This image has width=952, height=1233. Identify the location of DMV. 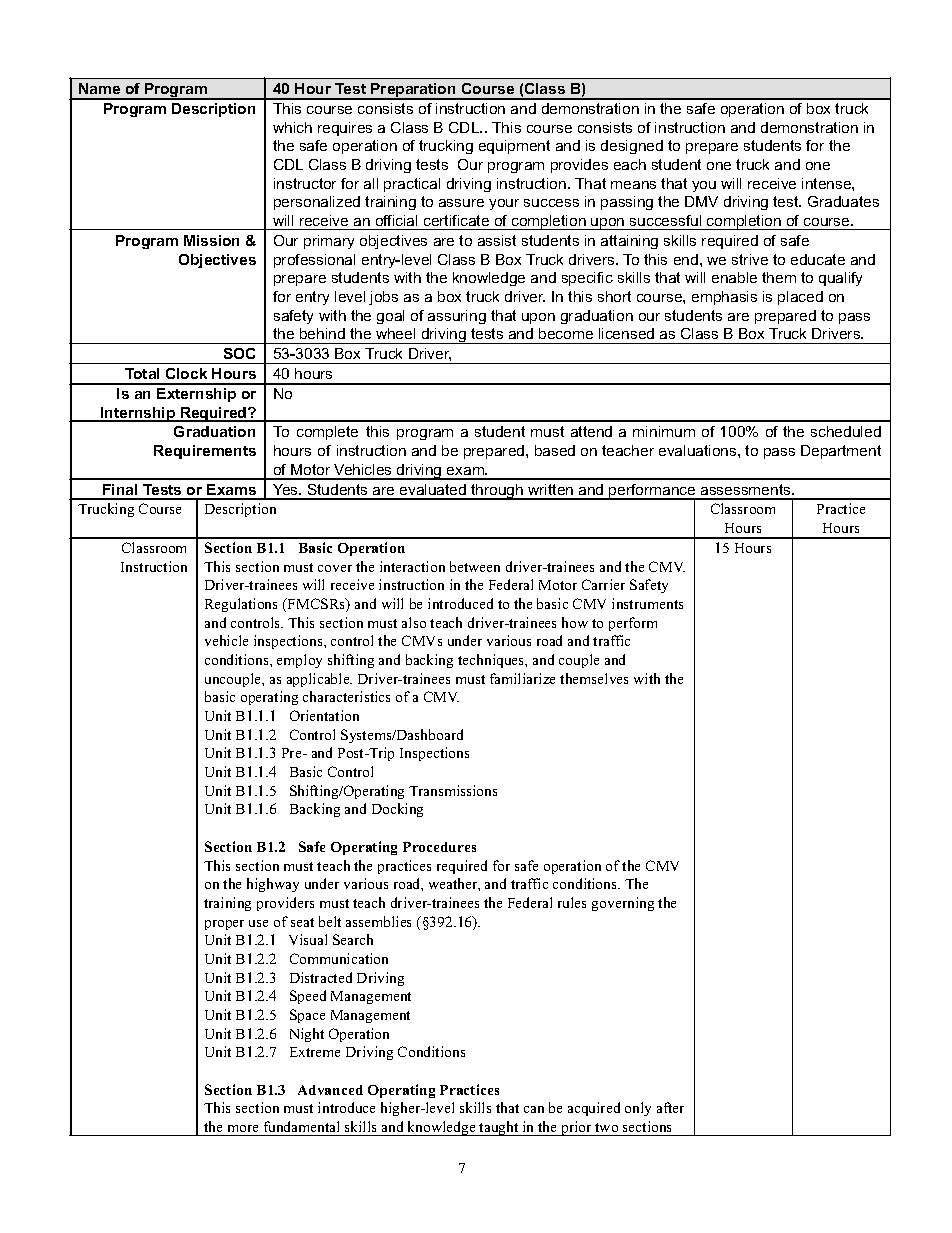
(701, 201).
